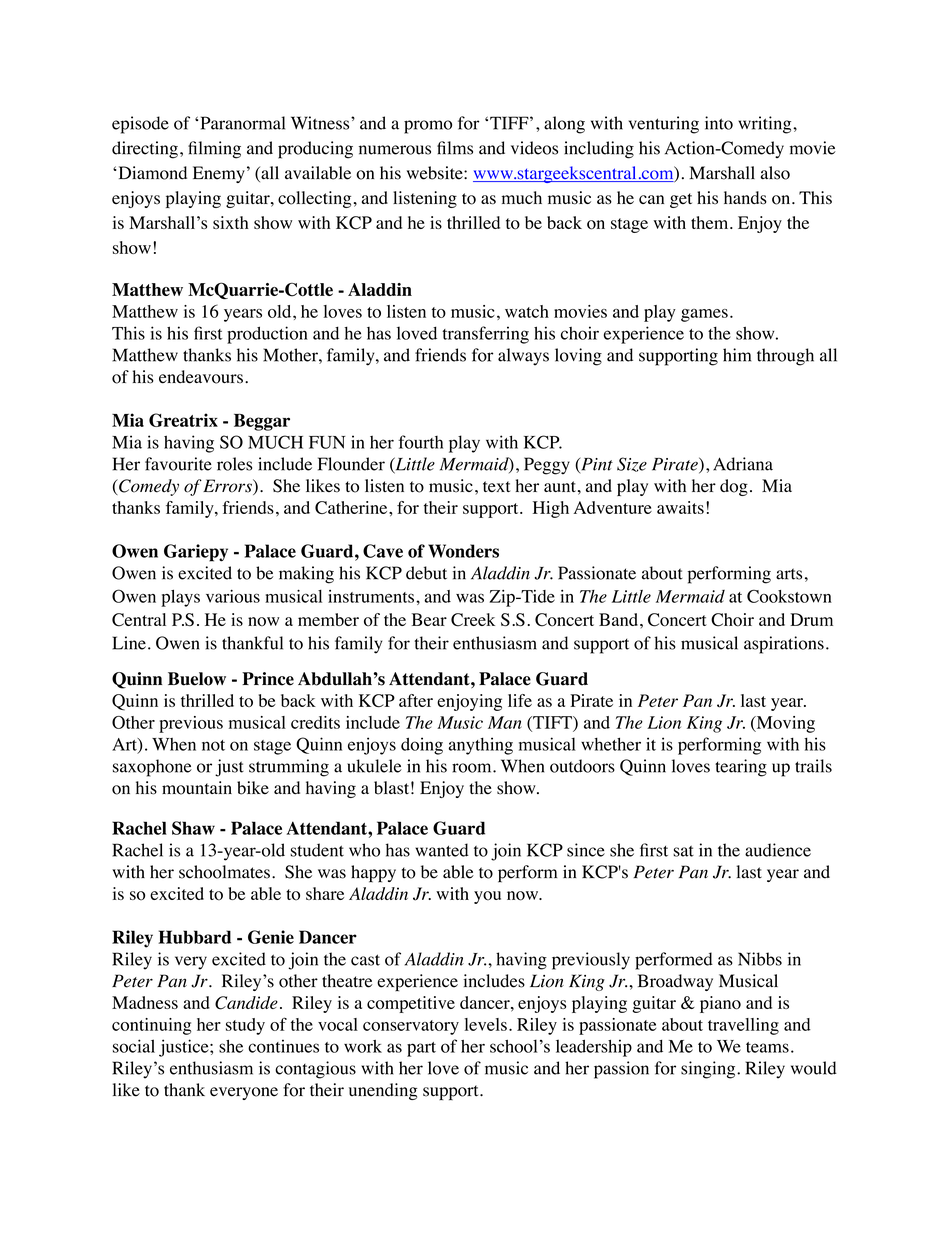 This screenshot has height=1233, width=952. I want to click on part, so click(421, 1049).
